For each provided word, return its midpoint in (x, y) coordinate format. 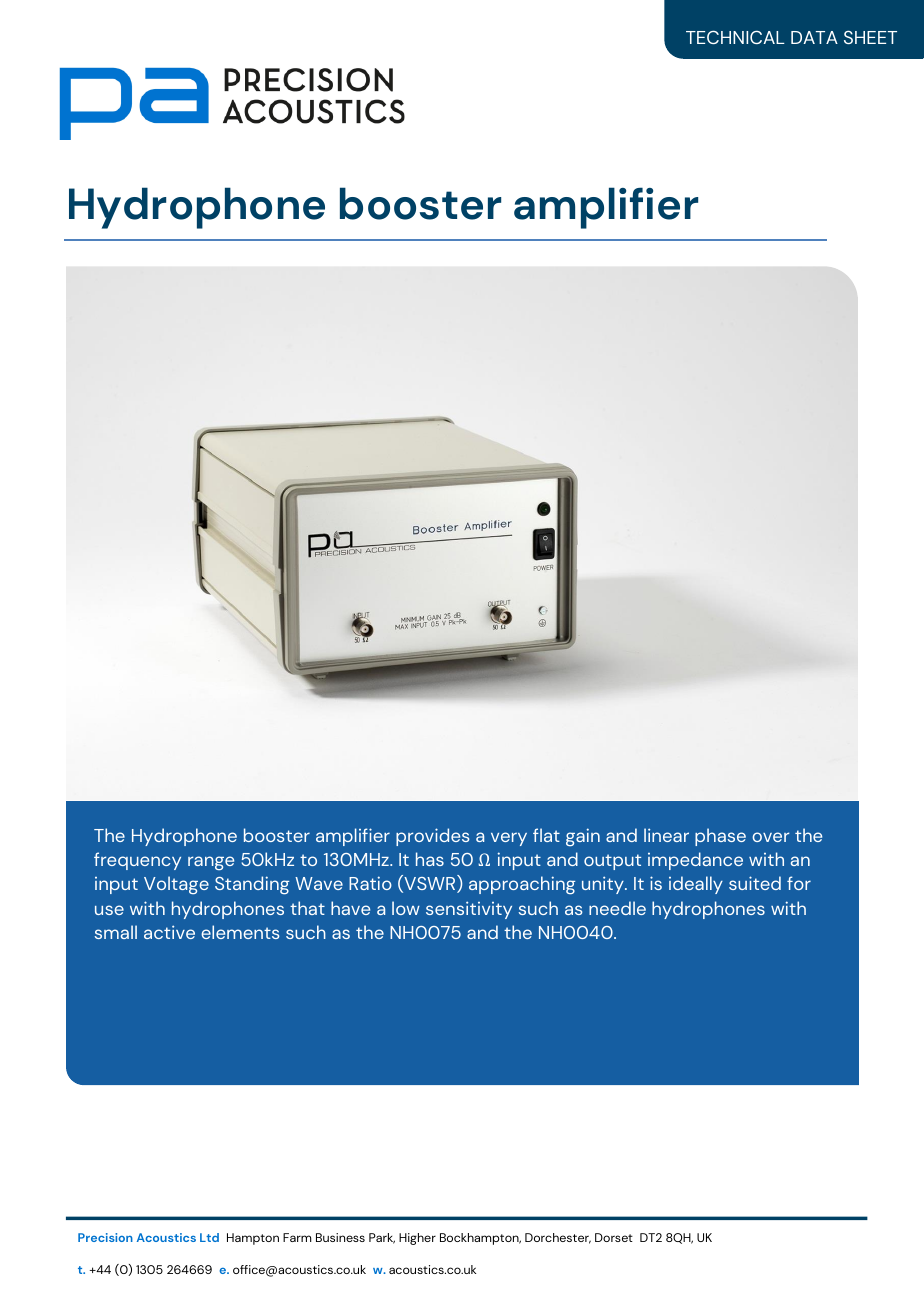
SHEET (870, 37)
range (211, 863)
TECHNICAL (735, 37)
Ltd (209, 1237)
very (509, 839)
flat (546, 835)
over (770, 837)
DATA (814, 37)
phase (720, 837)
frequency (137, 861)
